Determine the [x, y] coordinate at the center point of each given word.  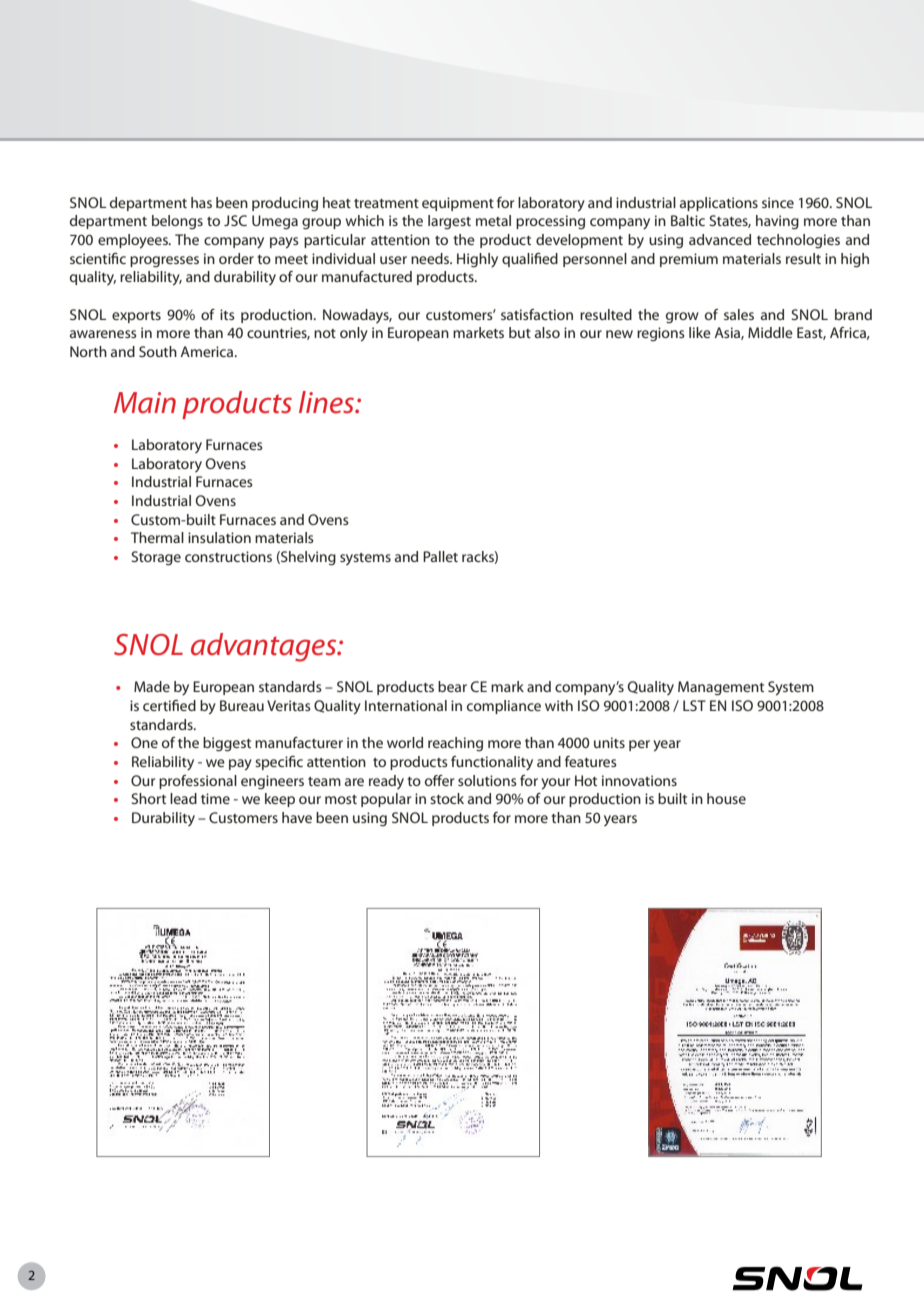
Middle [770, 332]
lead [183, 798]
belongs [177, 222]
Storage [156, 558]
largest [449, 222]
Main [145, 403]
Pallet [440, 556]
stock [447, 798]
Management [721, 688]
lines [328, 402]
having [777, 222]
